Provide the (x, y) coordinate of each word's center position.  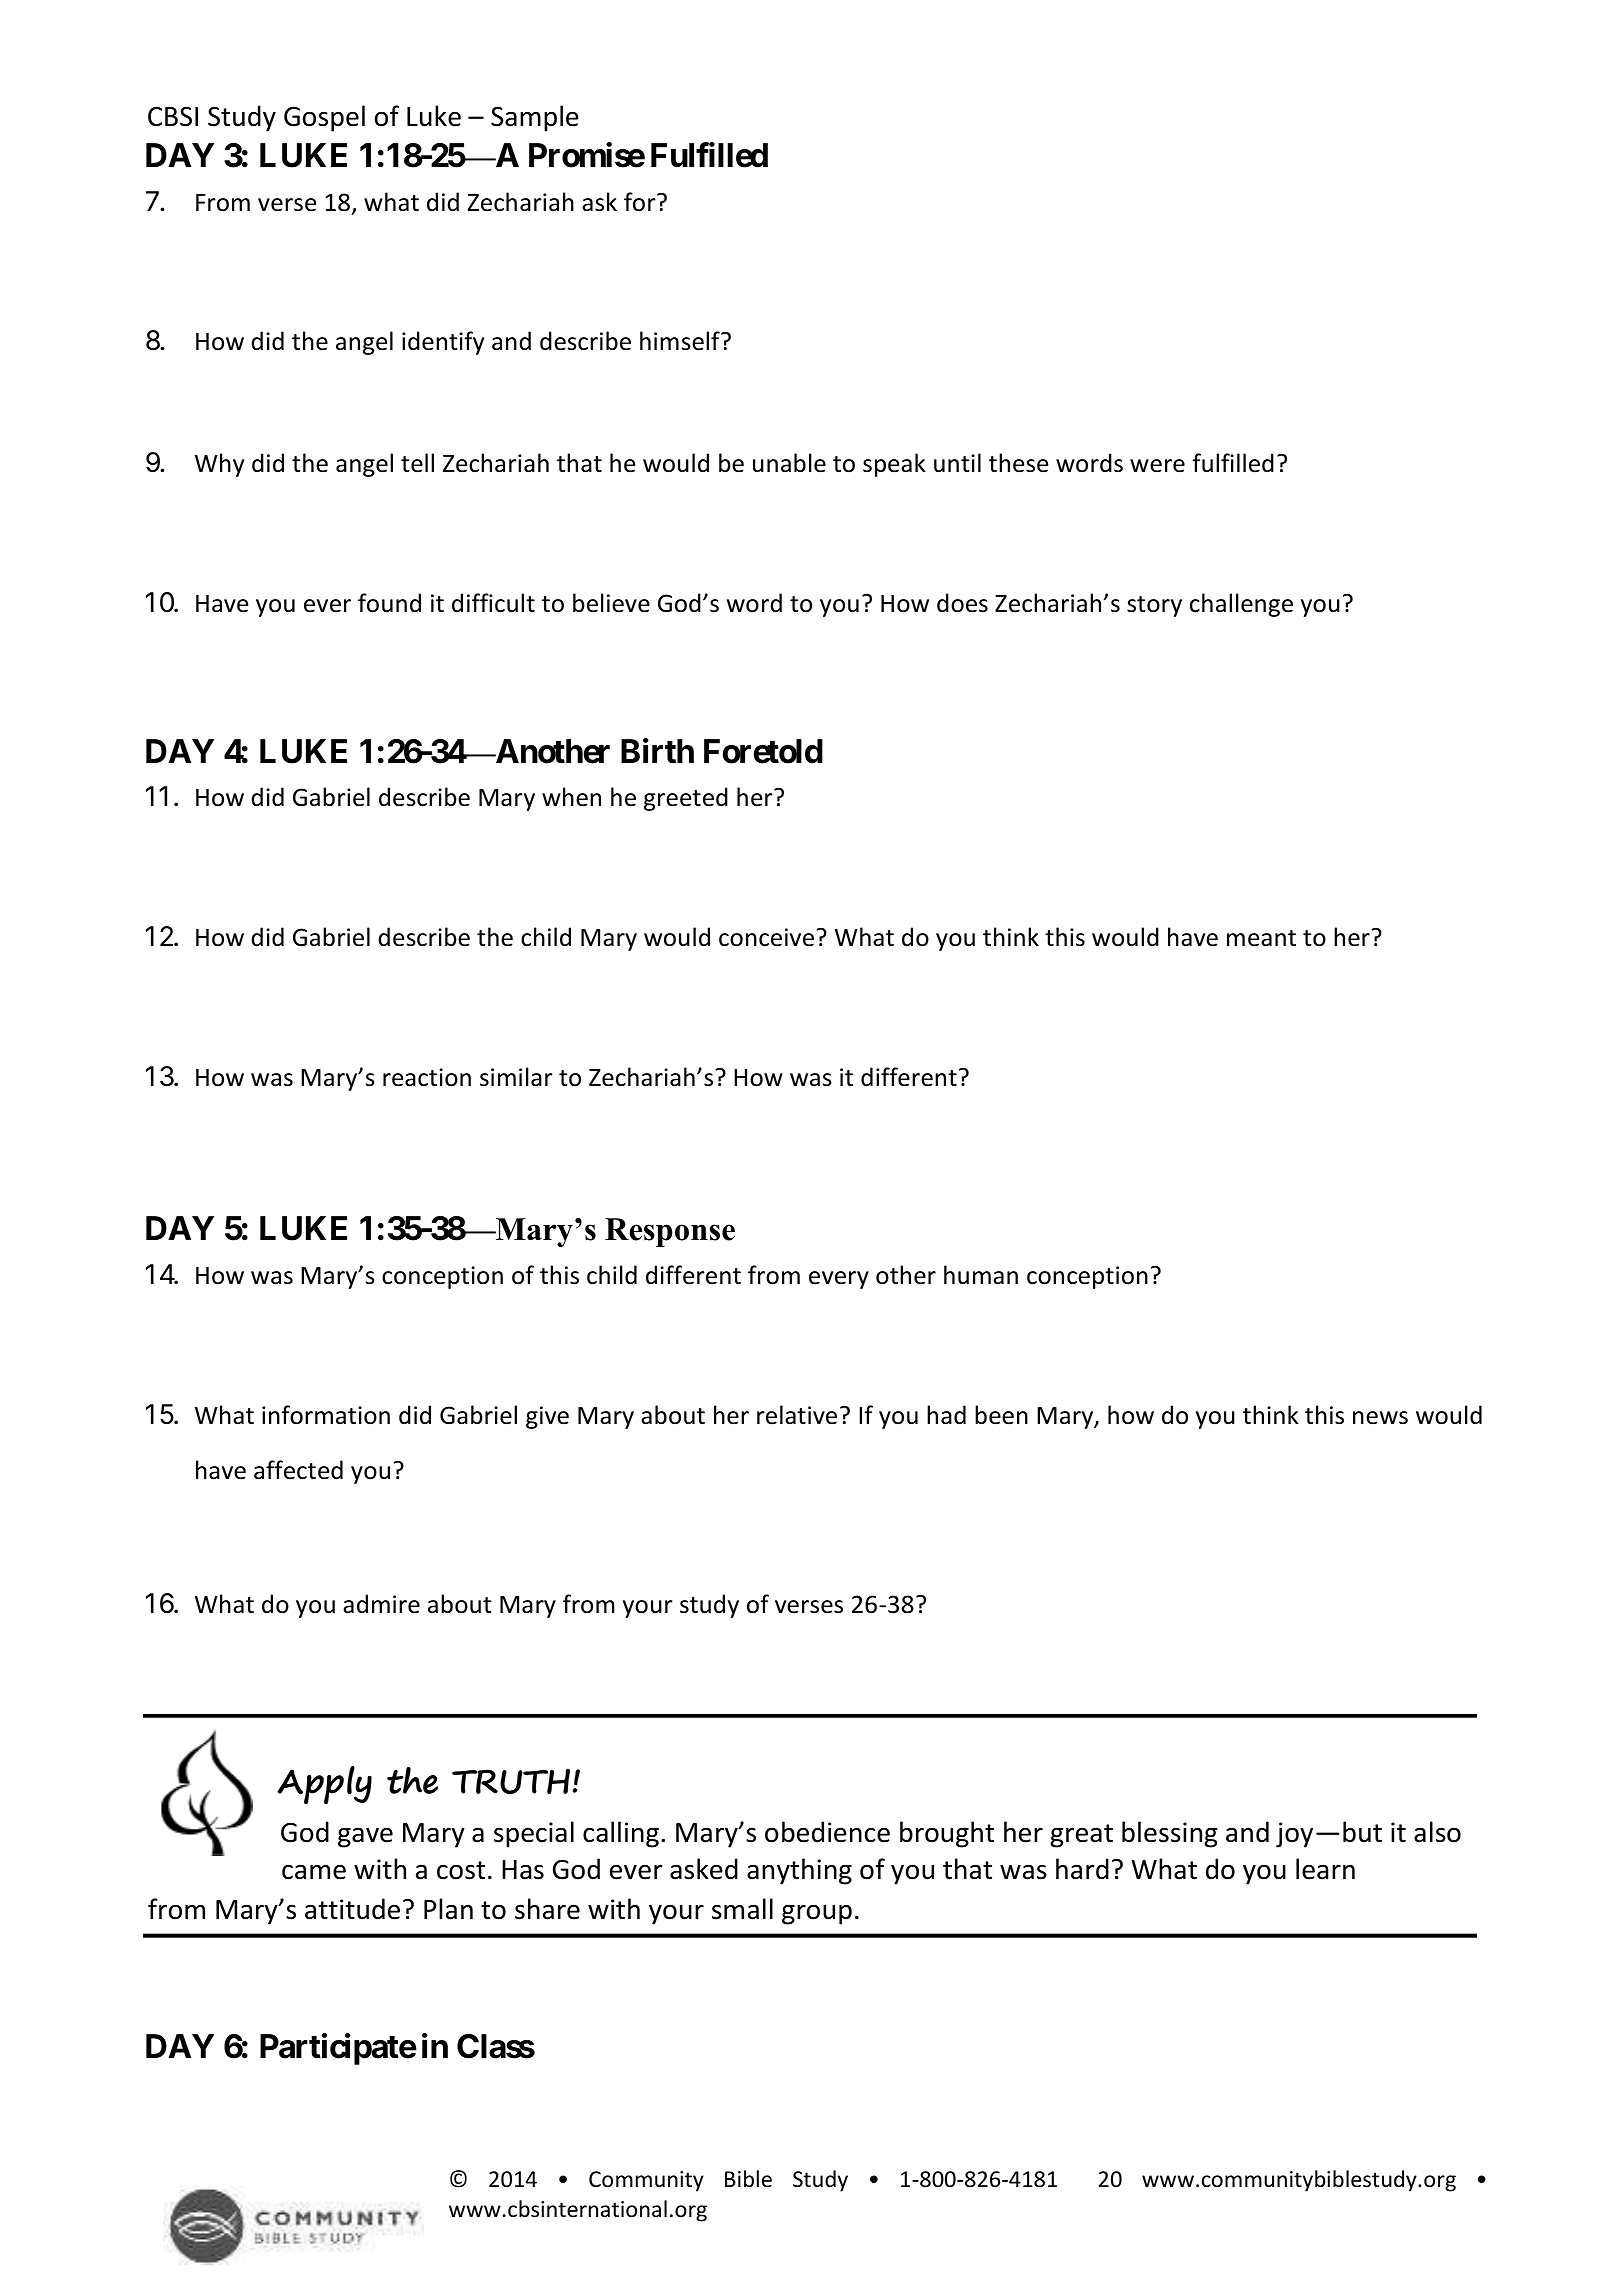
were (1157, 466)
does (962, 603)
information (326, 1415)
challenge (1241, 605)
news (1380, 1418)
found (389, 603)
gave (365, 1837)
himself (681, 341)
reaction (427, 1077)
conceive (768, 937)
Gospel (324, 118)
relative (797, 1415)
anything (799, 1871)
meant (1261, 938)
